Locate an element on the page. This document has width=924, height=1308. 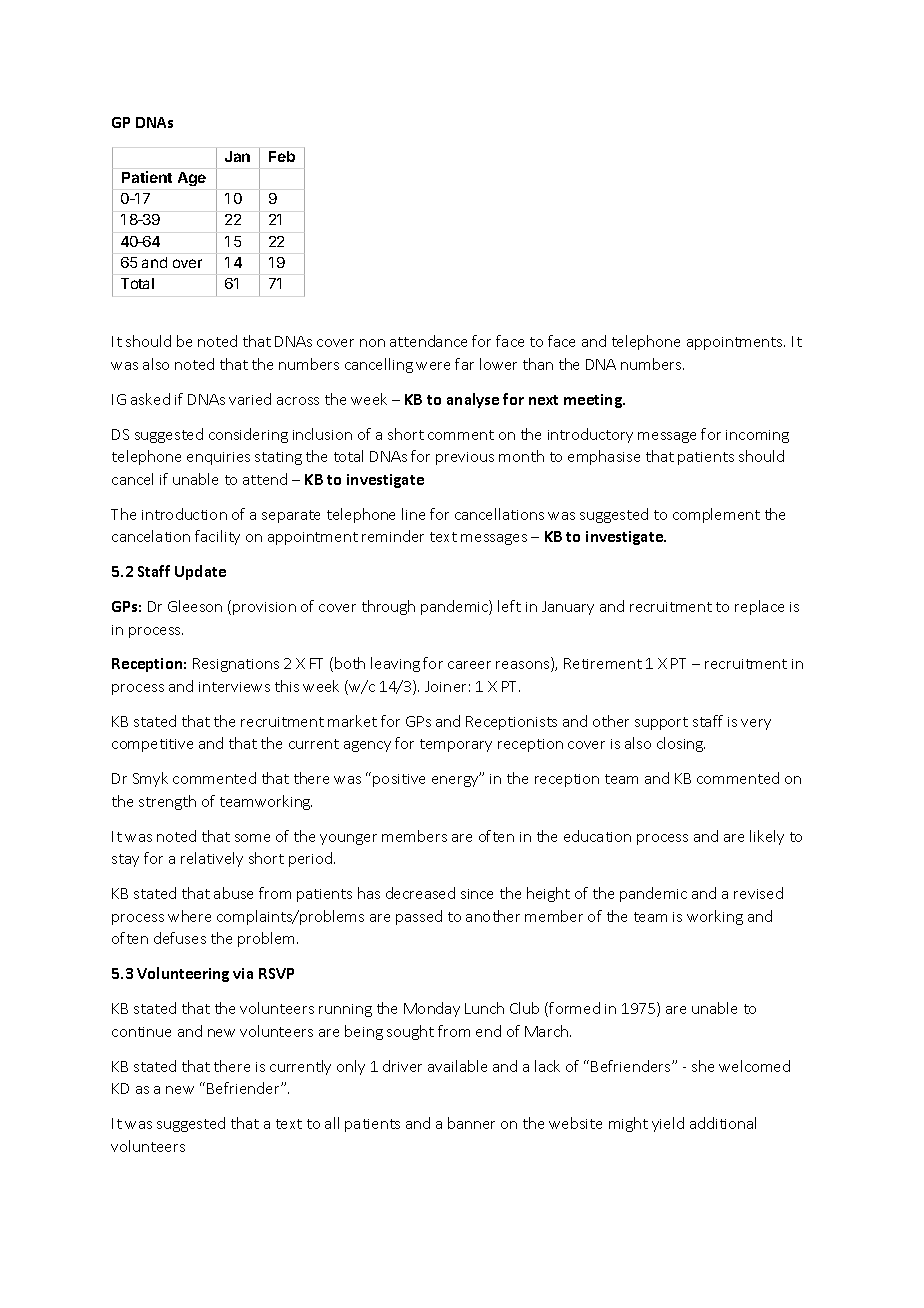
revised is located at coordinates (758, 893).
